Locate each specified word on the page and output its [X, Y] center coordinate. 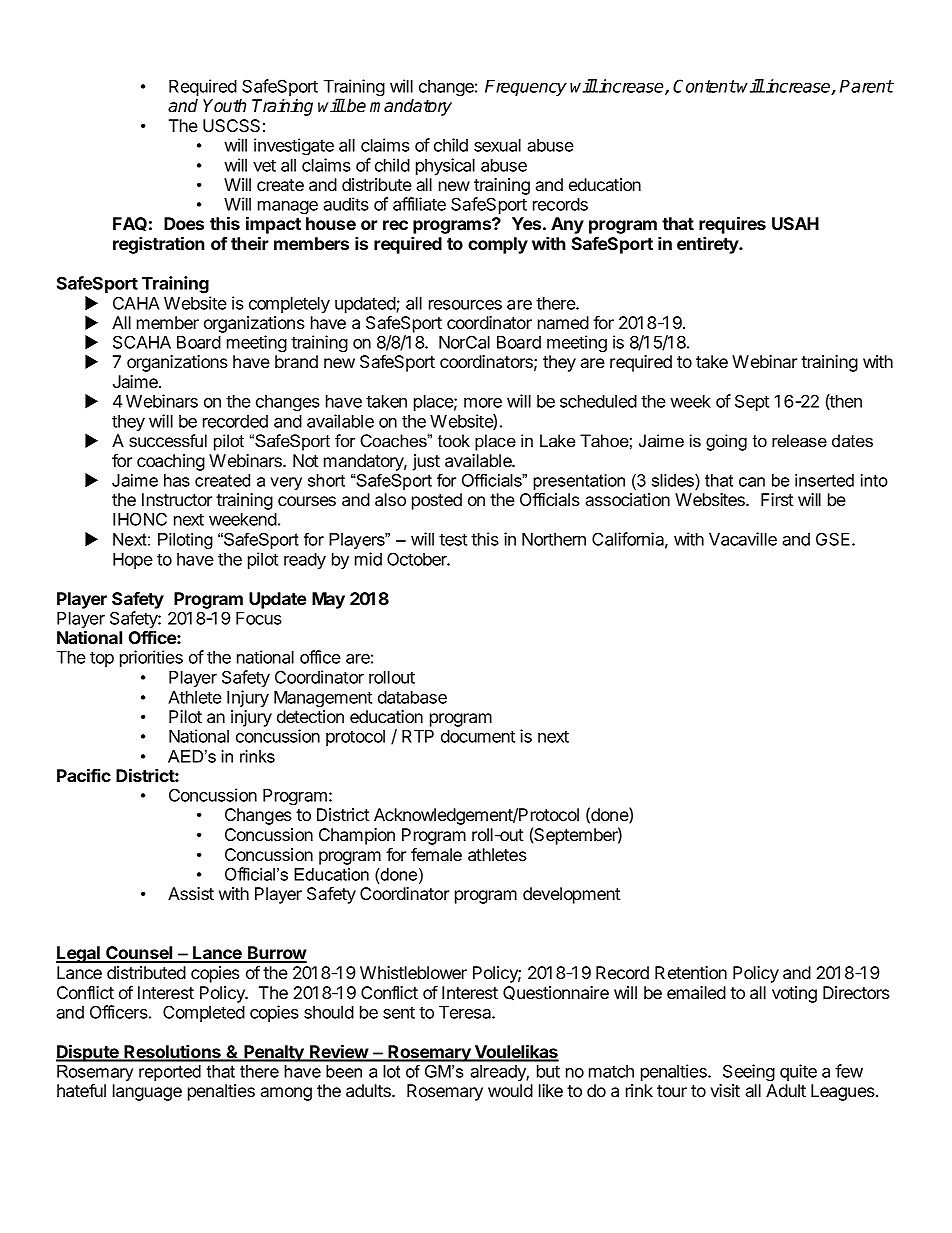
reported [170, 1073]
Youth [224, 106]
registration [159, 245]
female [436, 854]
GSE [834, 539]
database [412, 697]
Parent [867, 86]
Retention [691, 972]
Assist [191, 893]
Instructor [177, 499]
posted [437, 501]
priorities [151, 658]
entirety [709, 245]
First [777, 499]
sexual [497, 145]
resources [465, 305]
